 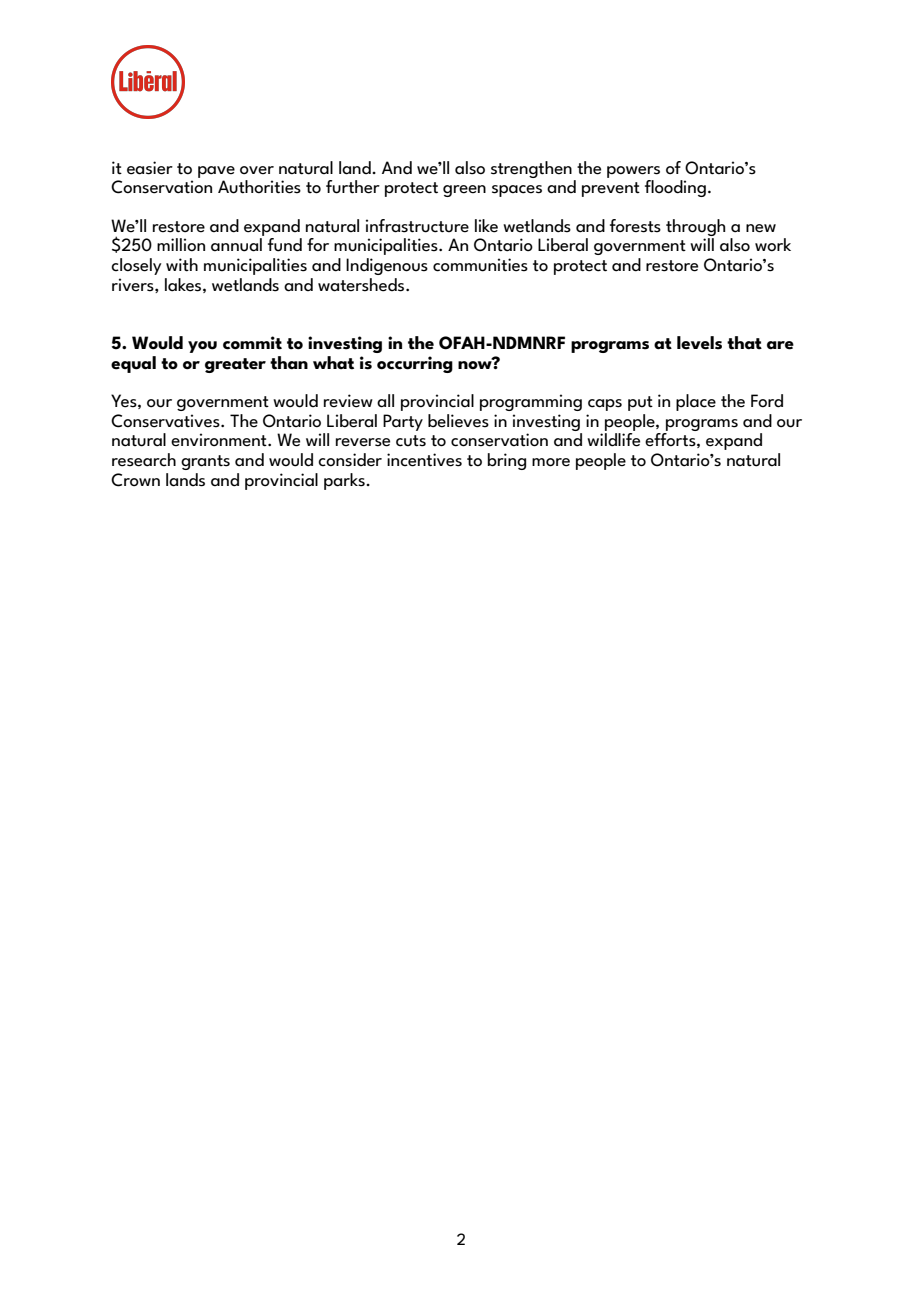 I want to click on all, so click(x=385, y=401).
